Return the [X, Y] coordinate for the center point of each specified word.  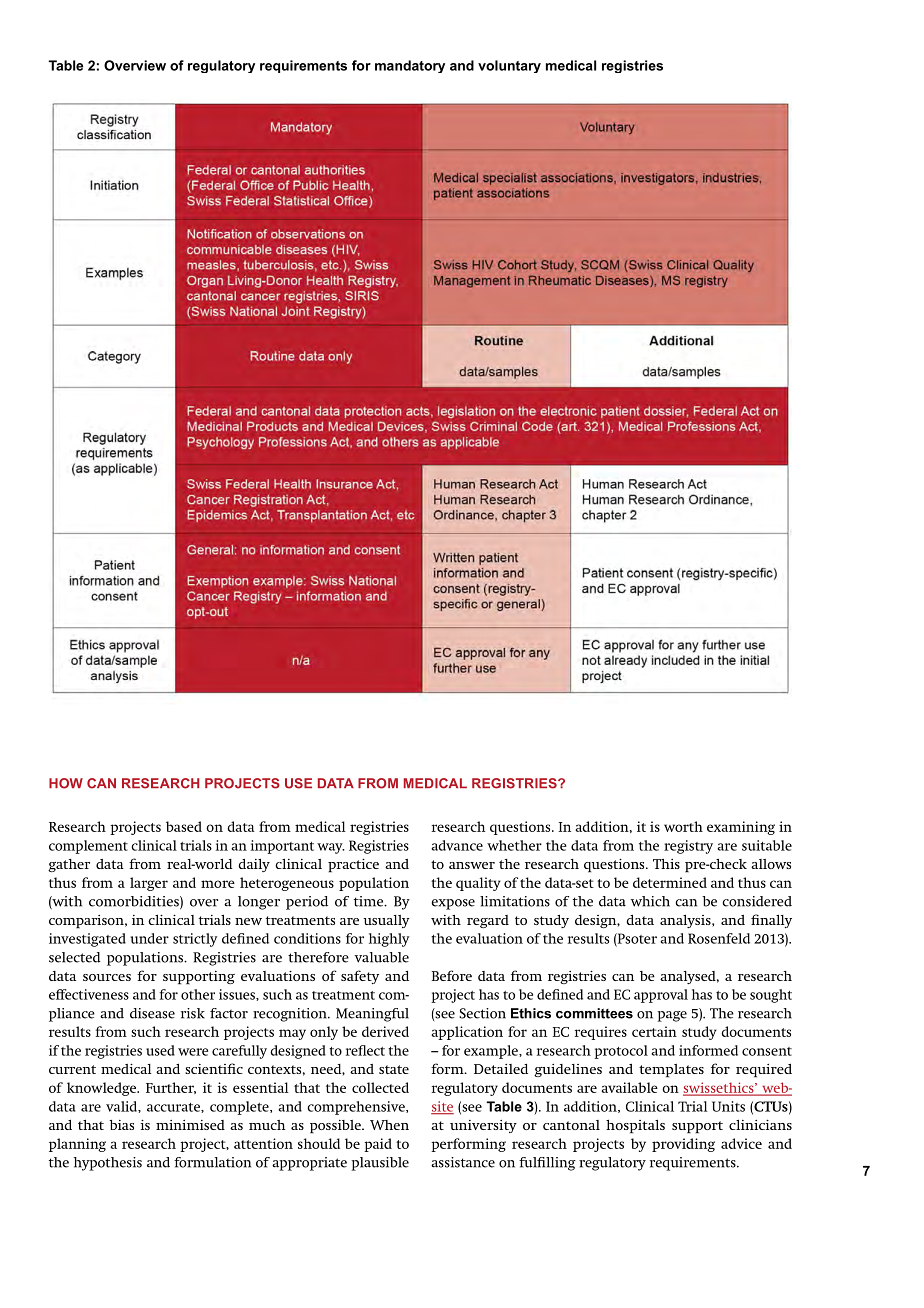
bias [121, 1125]
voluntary [509, 66]
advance [457, 845]
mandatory [410, 66]
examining [741, 828]
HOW [66, 783]
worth [683, 826]
